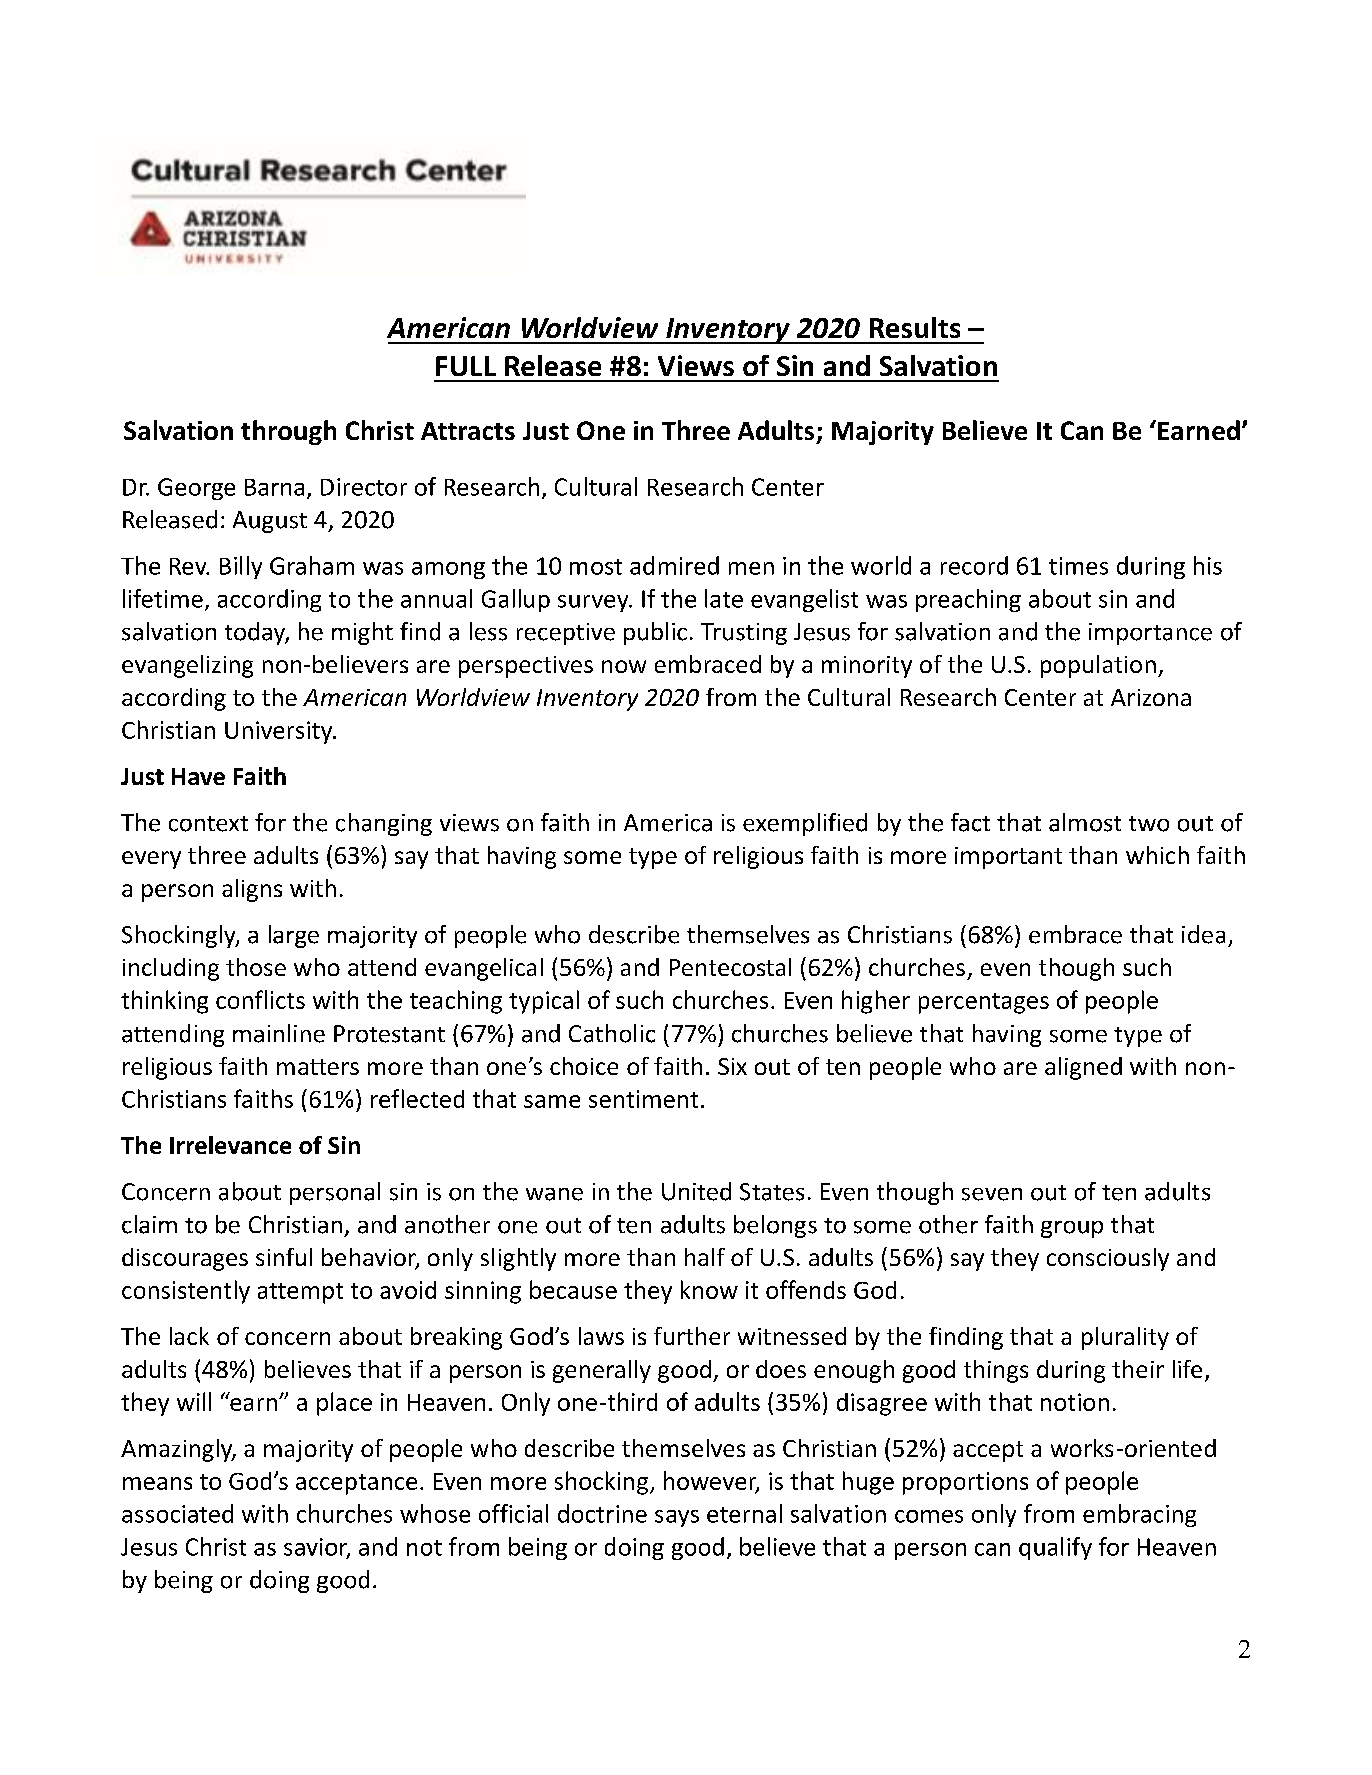 The width and height of the screenshot is (1372, 1775). I want to click on savior, so click(317, 1548).
